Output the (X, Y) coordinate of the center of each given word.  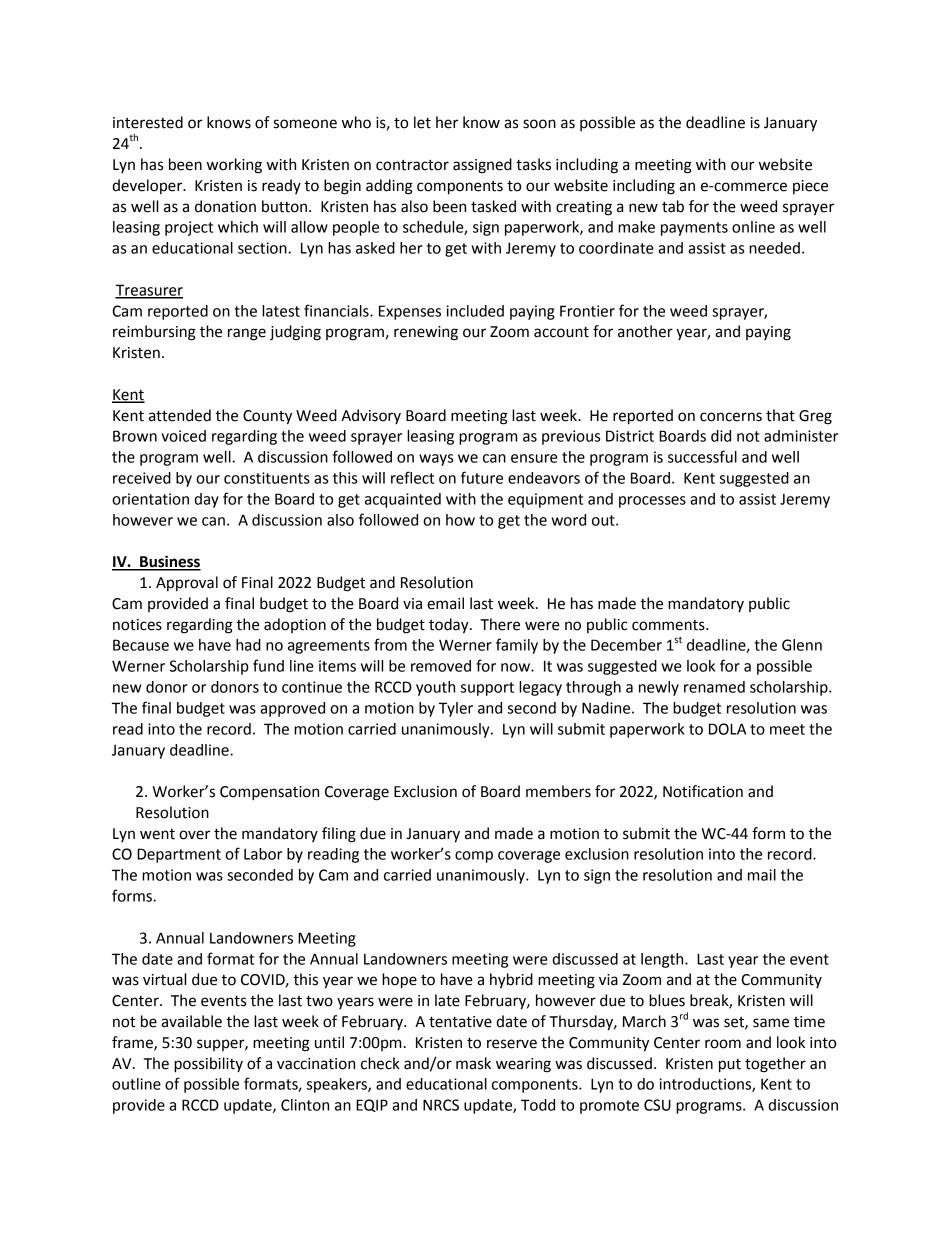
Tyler (456, 709)
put (730, 1066)
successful (702, 456)
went (157, 834)
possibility (208, 1065)
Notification (703, 791)
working (234, 166)
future (482, 477)
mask (473, 1063)
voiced (183, 436)
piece (810, 187)
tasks (533, 164)
